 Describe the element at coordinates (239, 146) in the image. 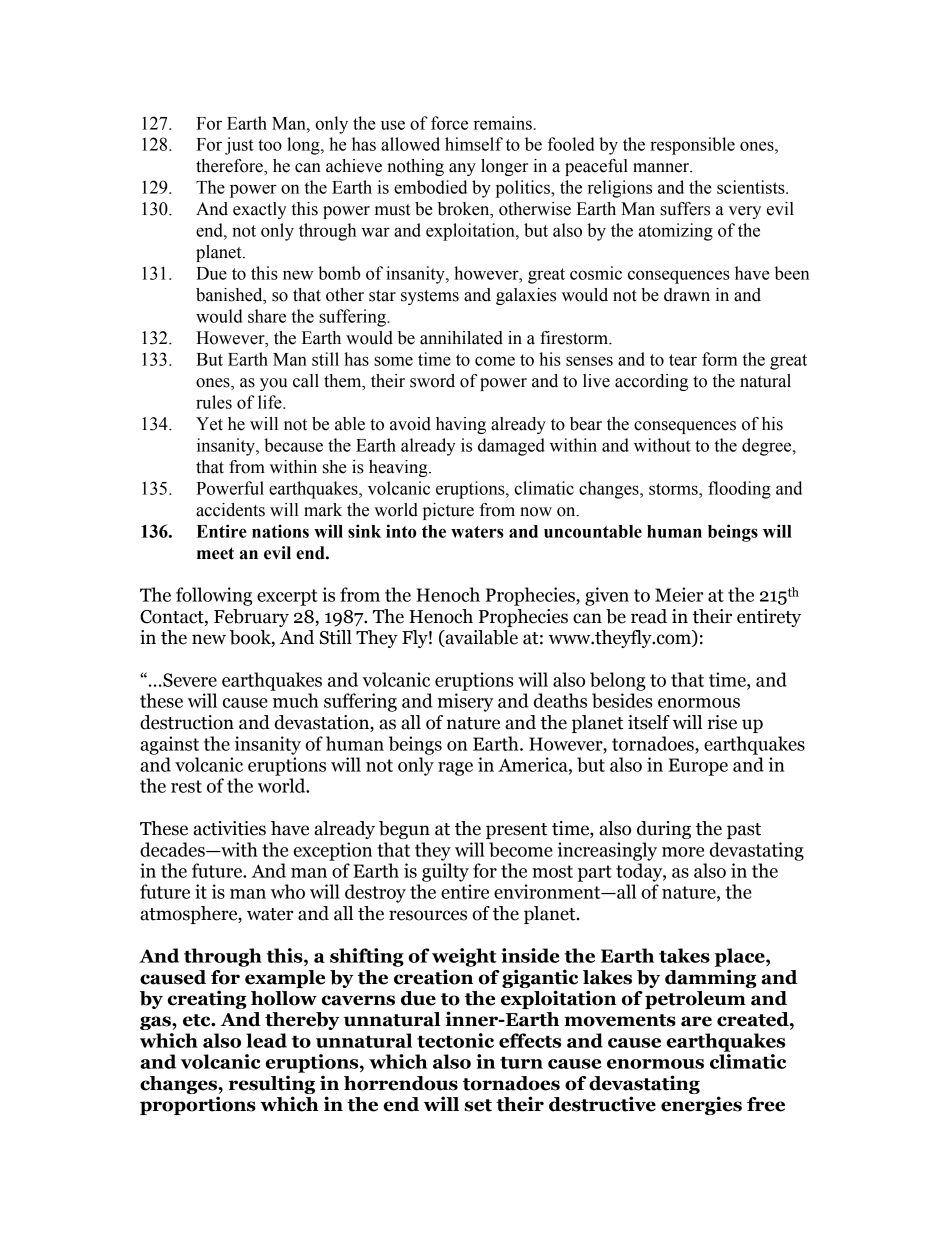

I see `just` at that location.
